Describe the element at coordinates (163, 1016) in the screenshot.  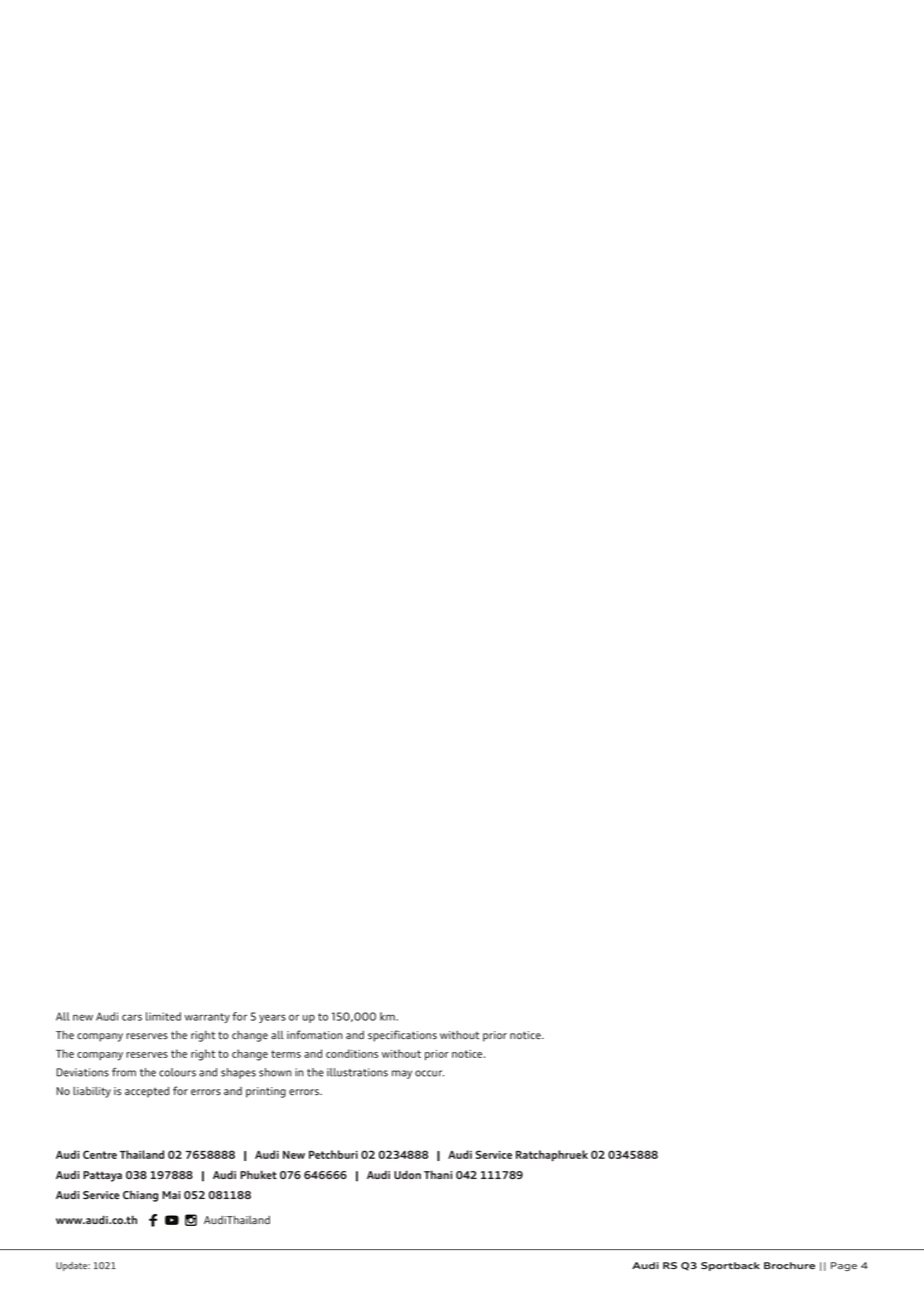
I see `limited` at that location.
